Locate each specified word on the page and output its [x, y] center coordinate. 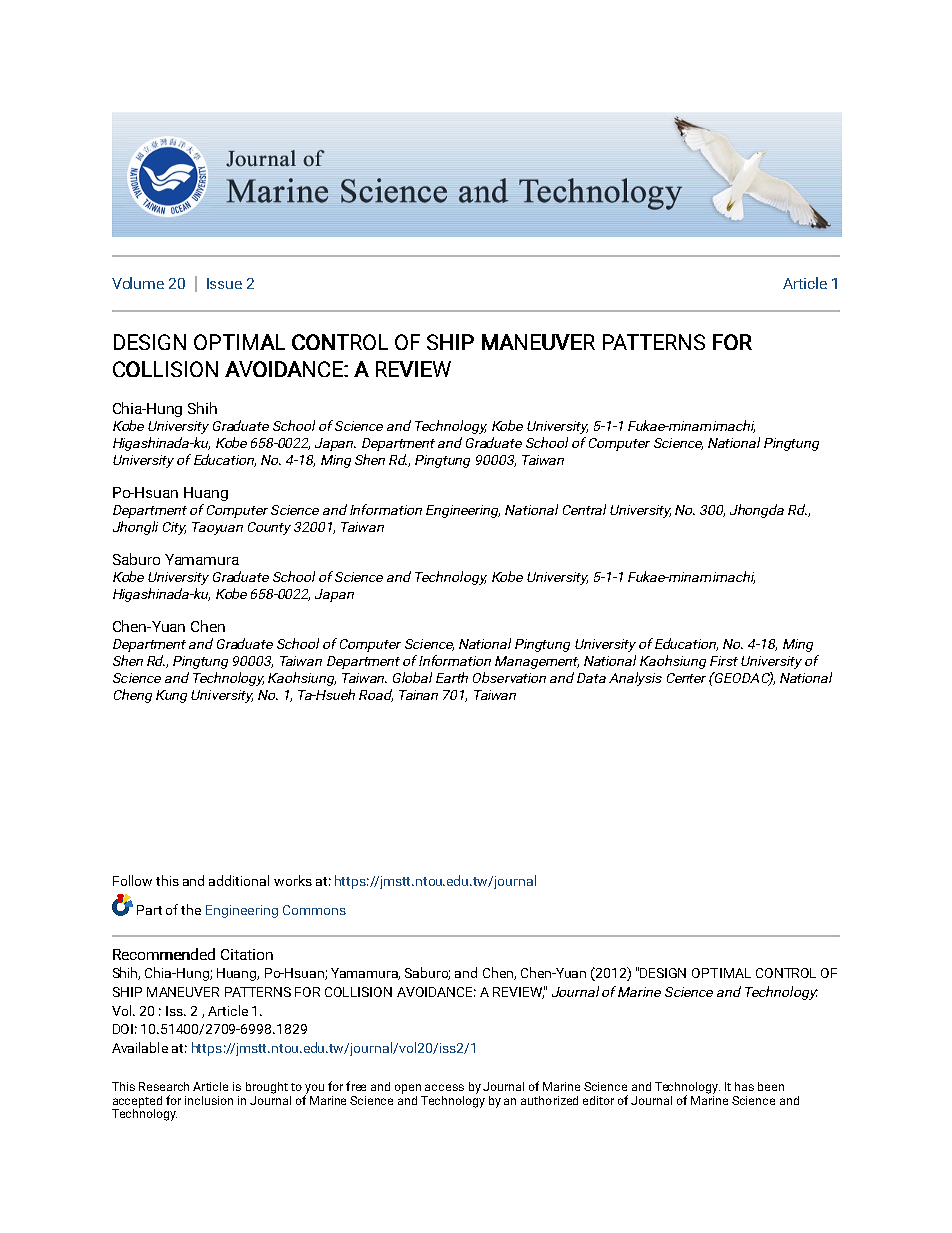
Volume [138, 283]
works [293, 880]
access [444, 1087]
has [744, 1086]
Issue [224, 283]
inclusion [209, 1100]
